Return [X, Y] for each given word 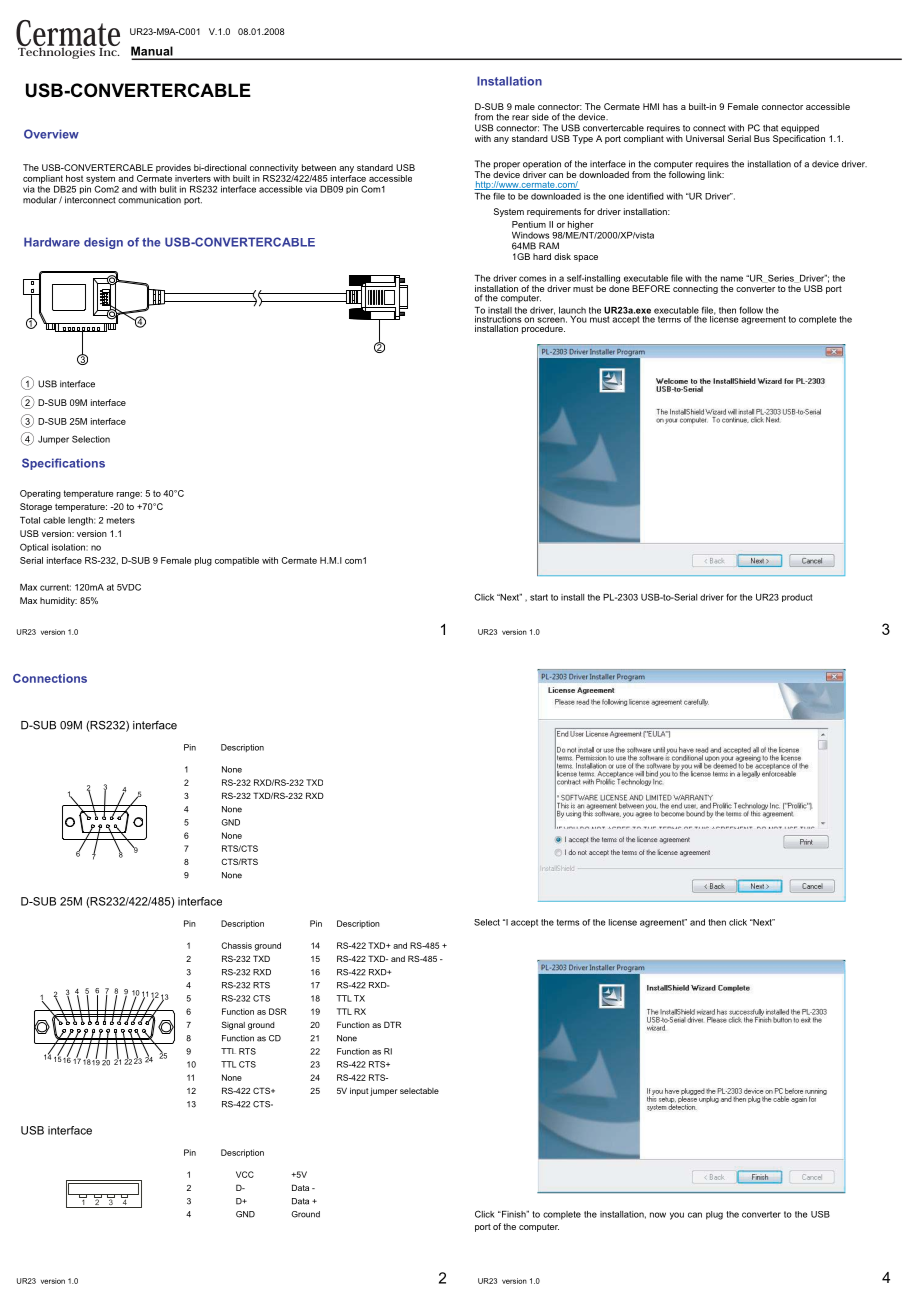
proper [507, 167]
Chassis [236, 945]
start [539, 597]
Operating [40, 494]
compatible [237, 561]
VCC [245, 1174]
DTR [392, 1024]
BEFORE [651, 288]
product [797, 598]
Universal [705, 138]
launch [572, 310]
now [658, 1215]
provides [173, 168]
